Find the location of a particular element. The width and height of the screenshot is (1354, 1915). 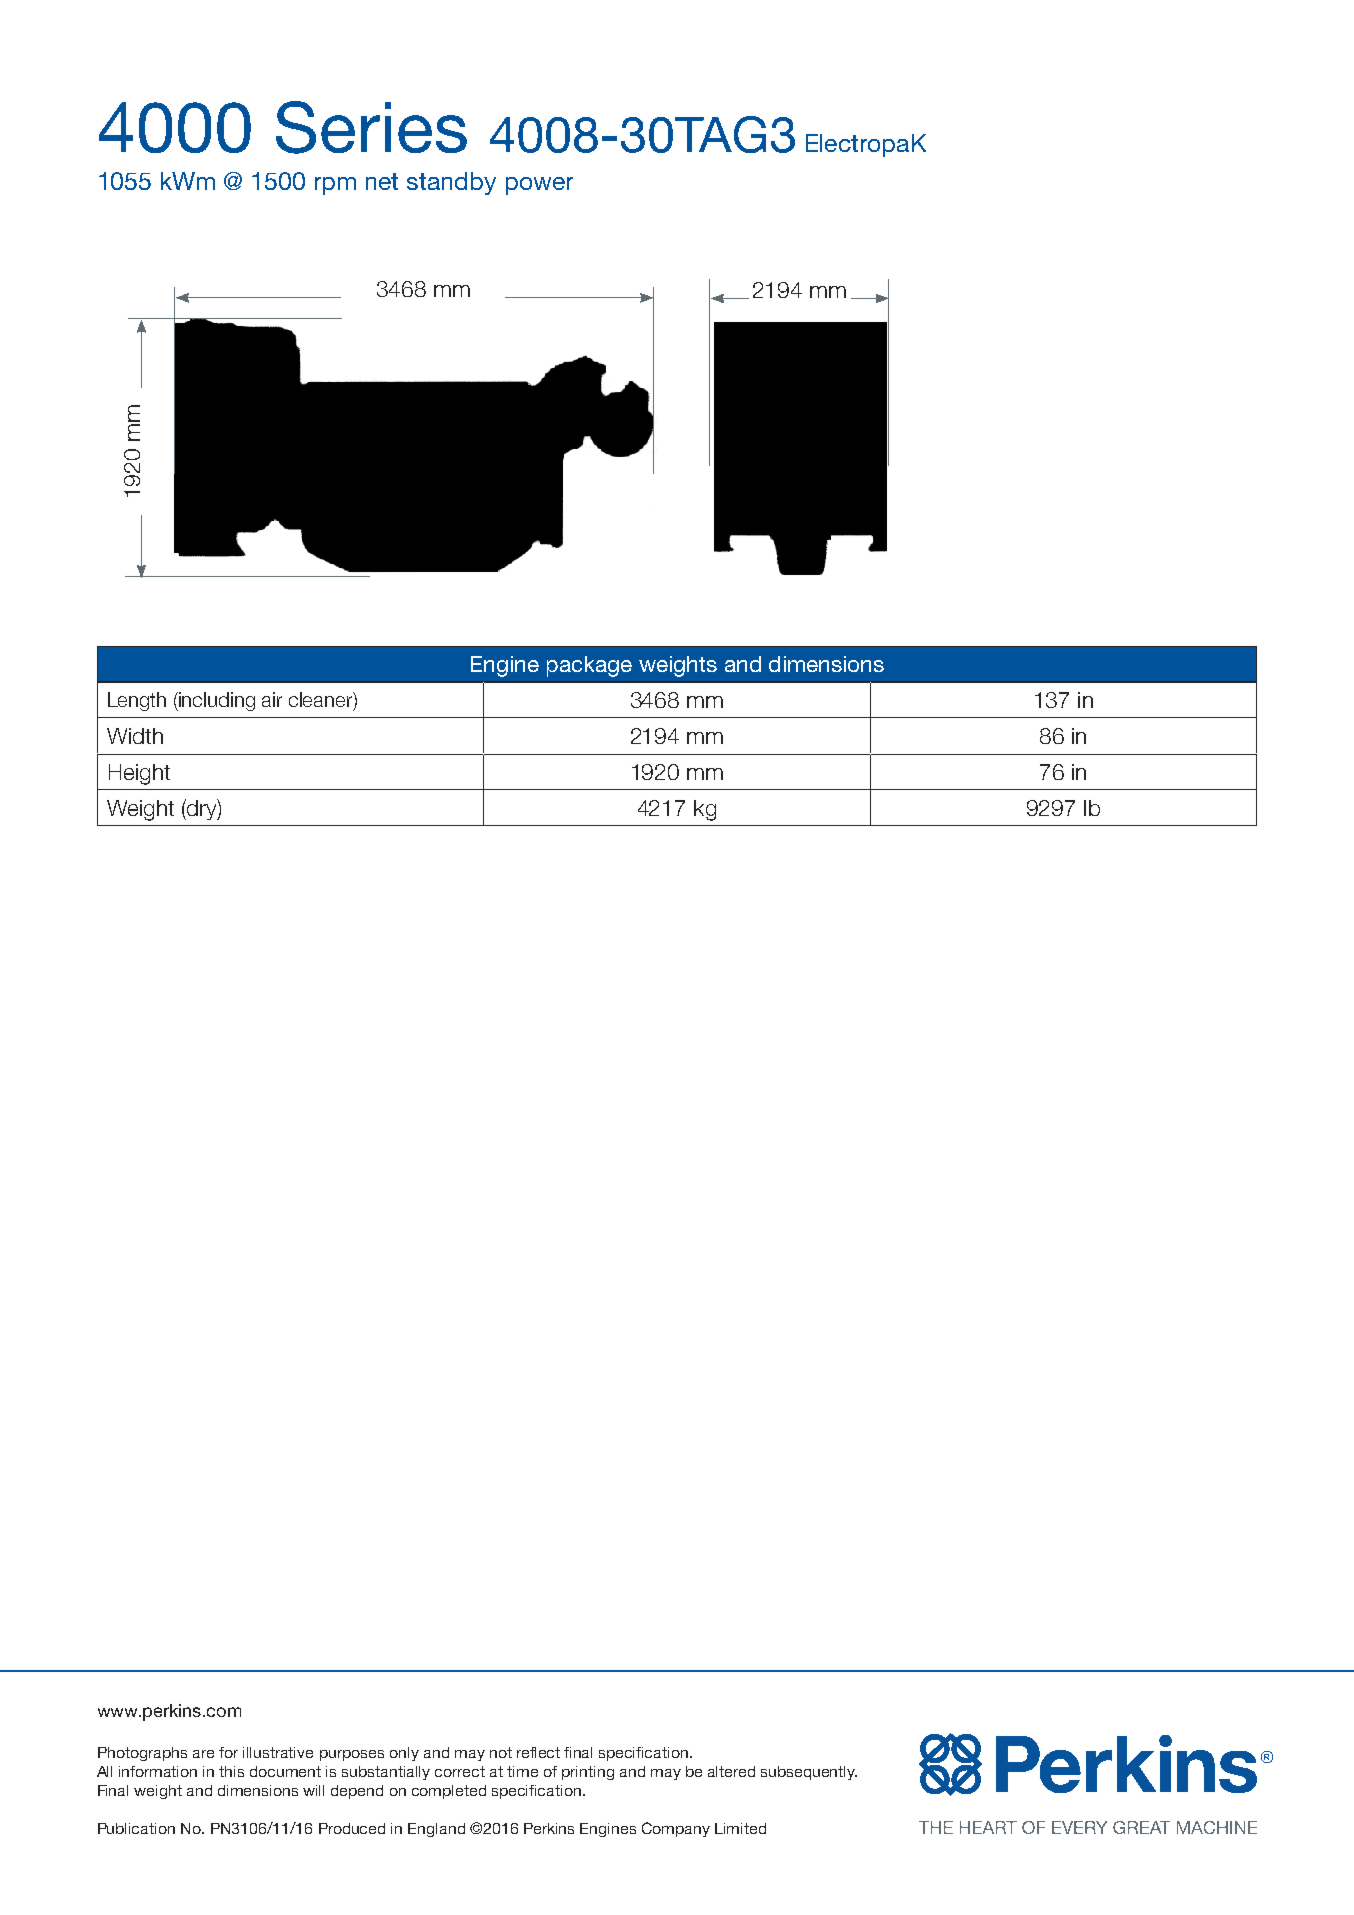

package is located at coordinates (589, 666).
